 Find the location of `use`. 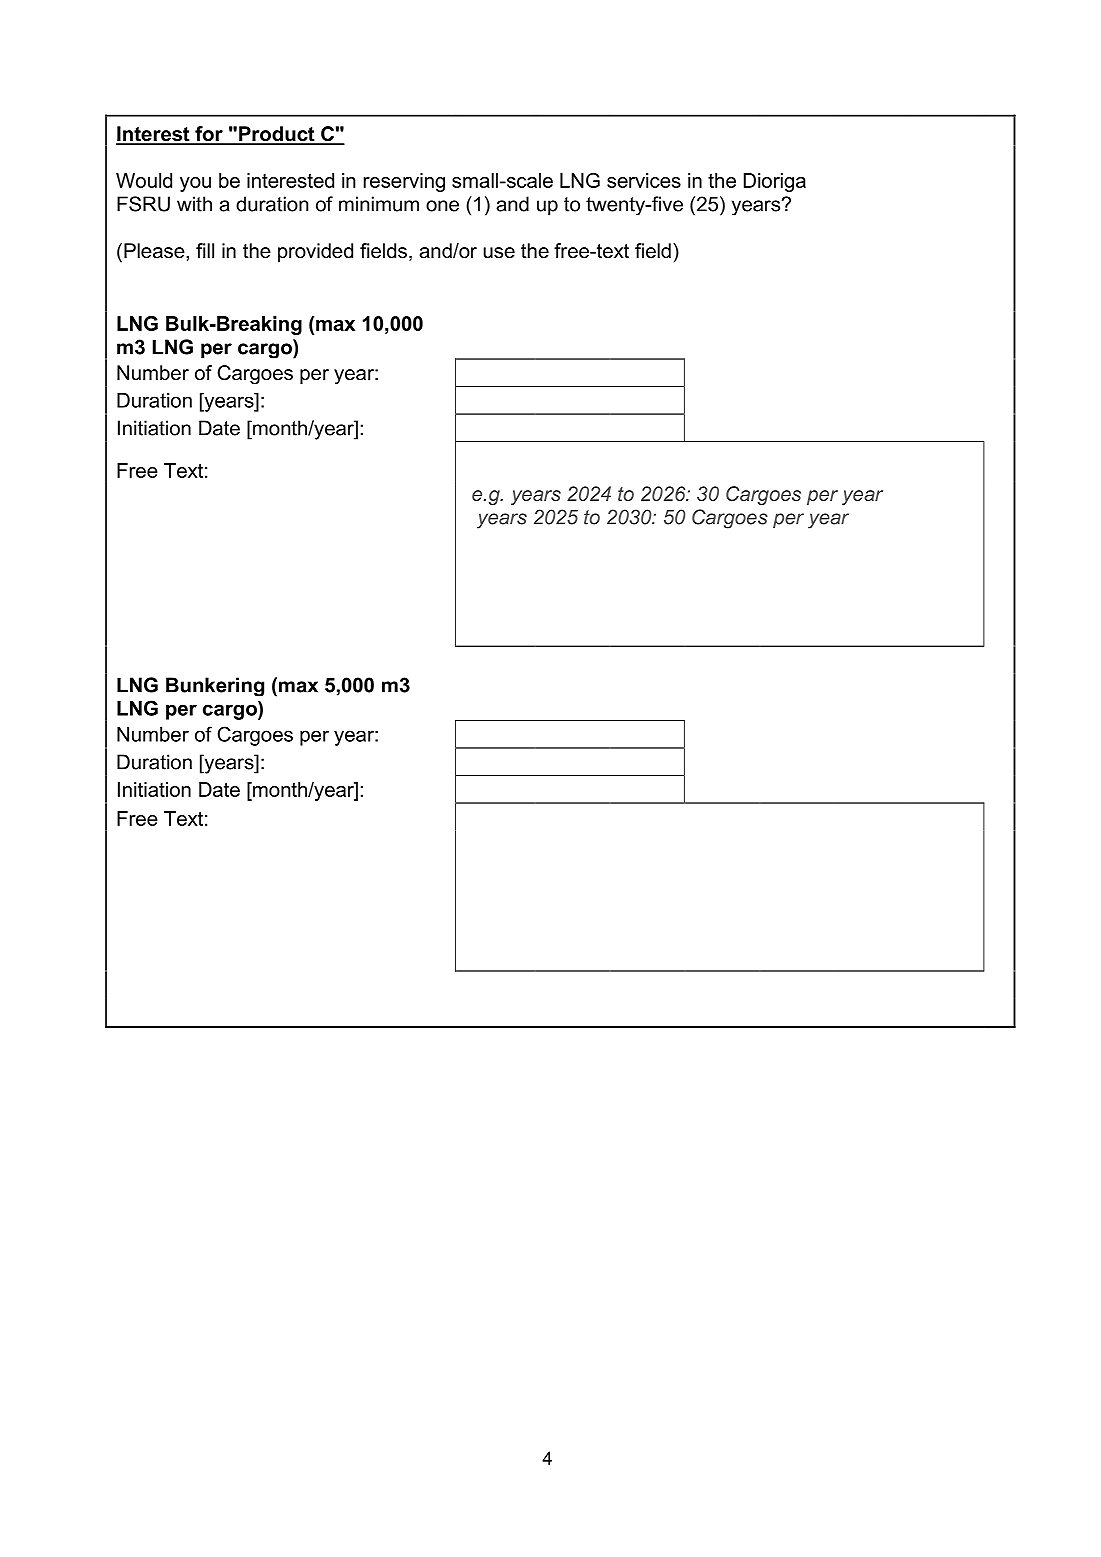

use is located at coordinates (499, 253).
